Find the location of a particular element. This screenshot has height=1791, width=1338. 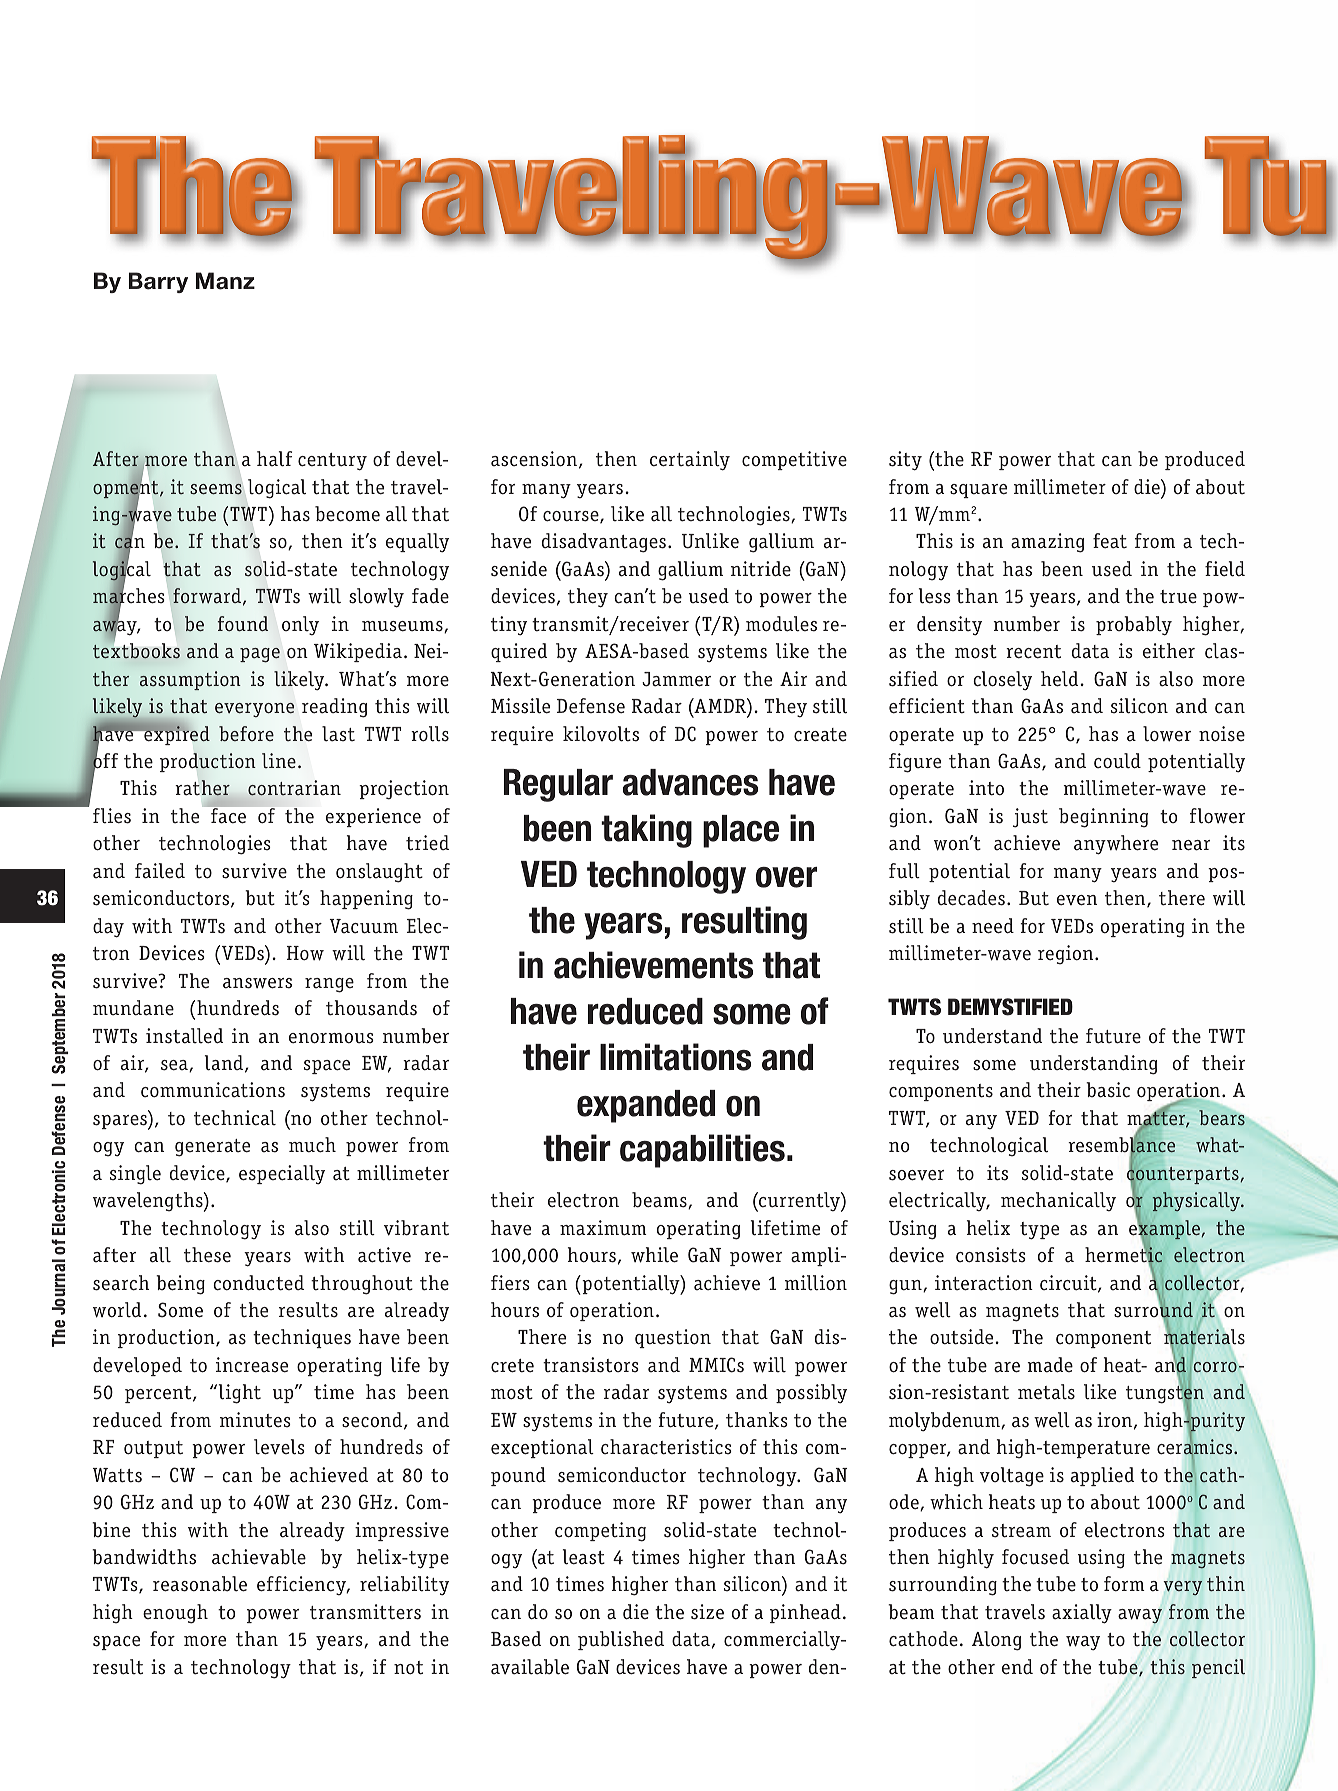

certainly is located at coordinates (690, 461).
